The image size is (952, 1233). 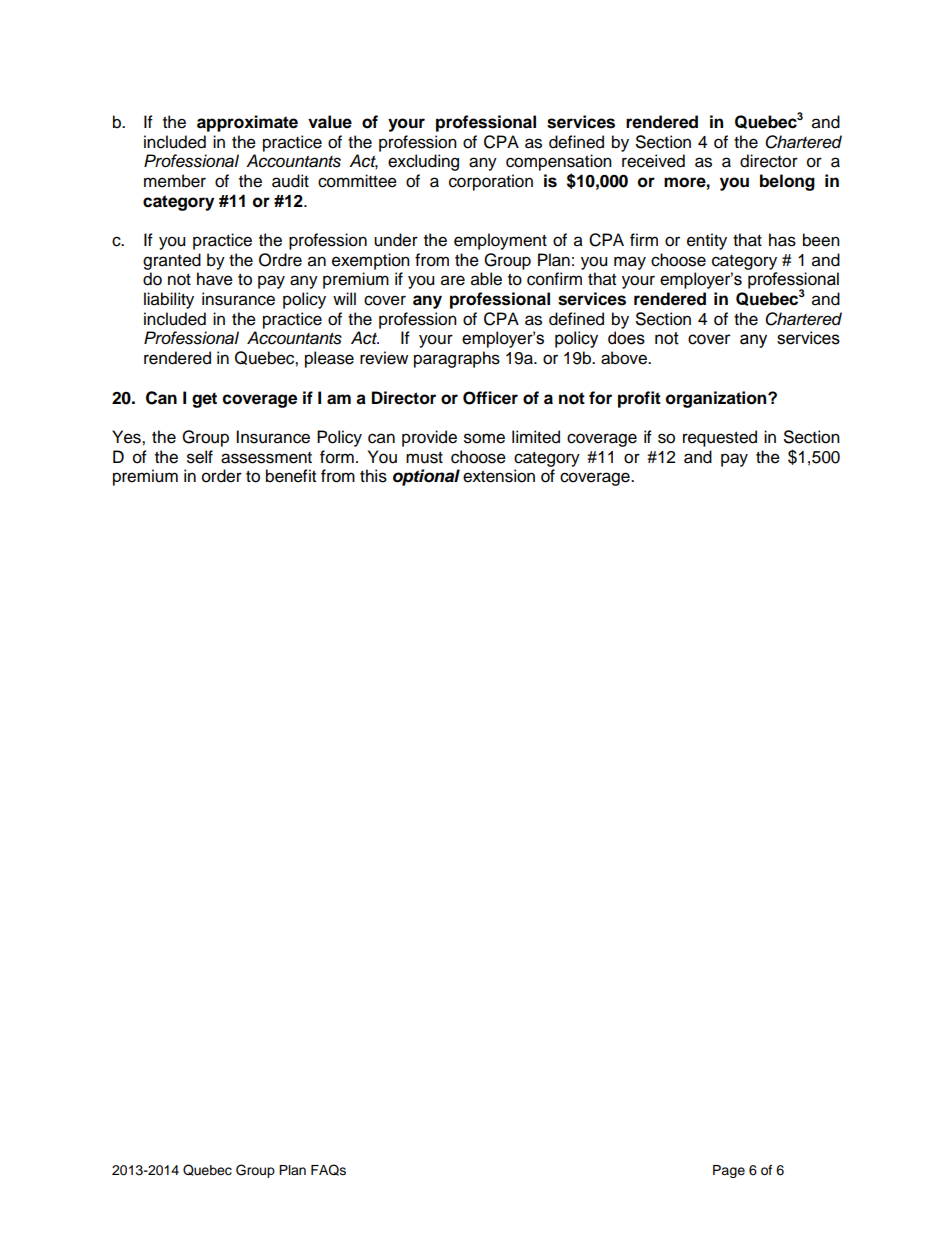 What do you see at coordinates (424, 458) in the page?
I see `must` at bounding box center [424, 458].
